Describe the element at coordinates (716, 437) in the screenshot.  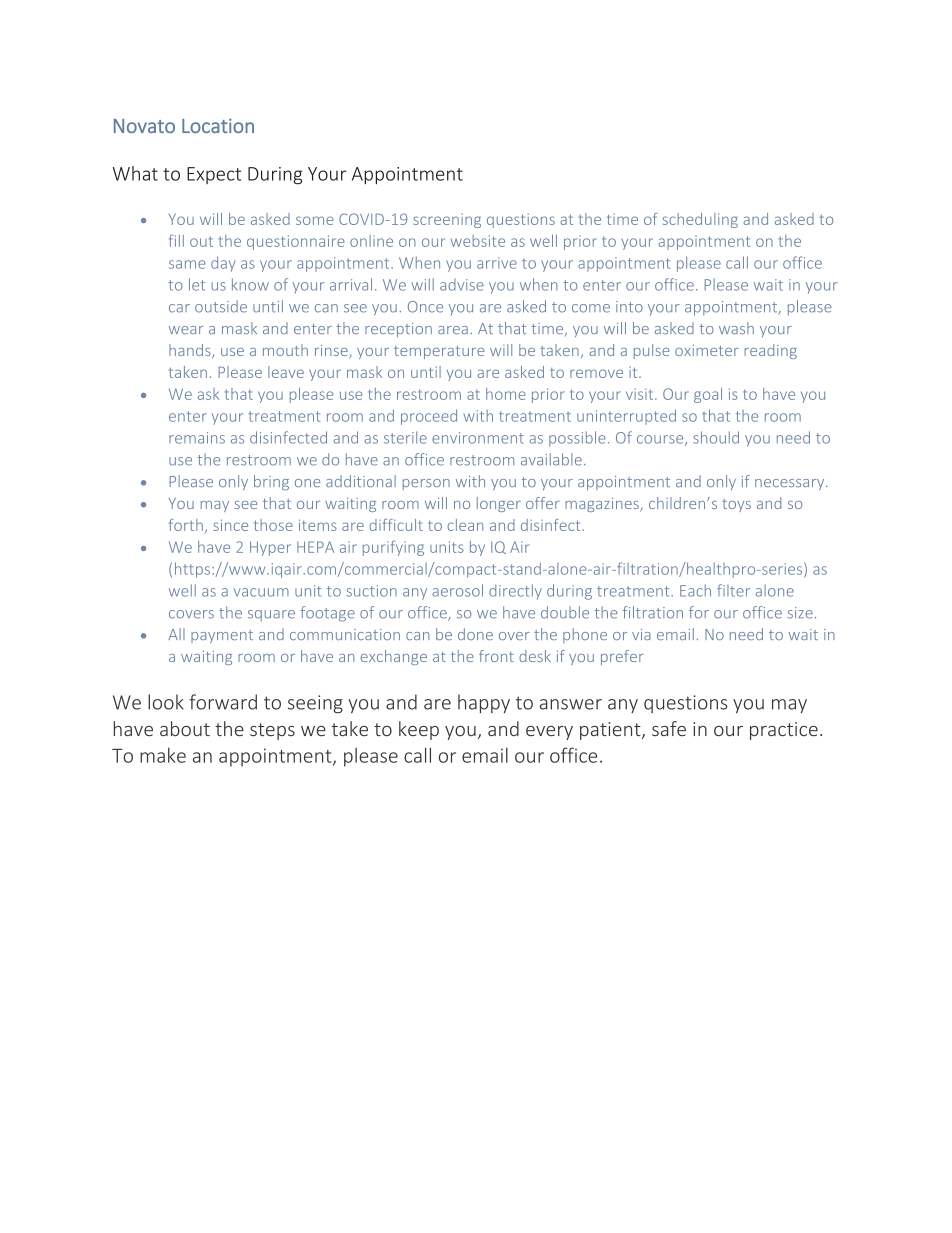
I see `should` at that location.
